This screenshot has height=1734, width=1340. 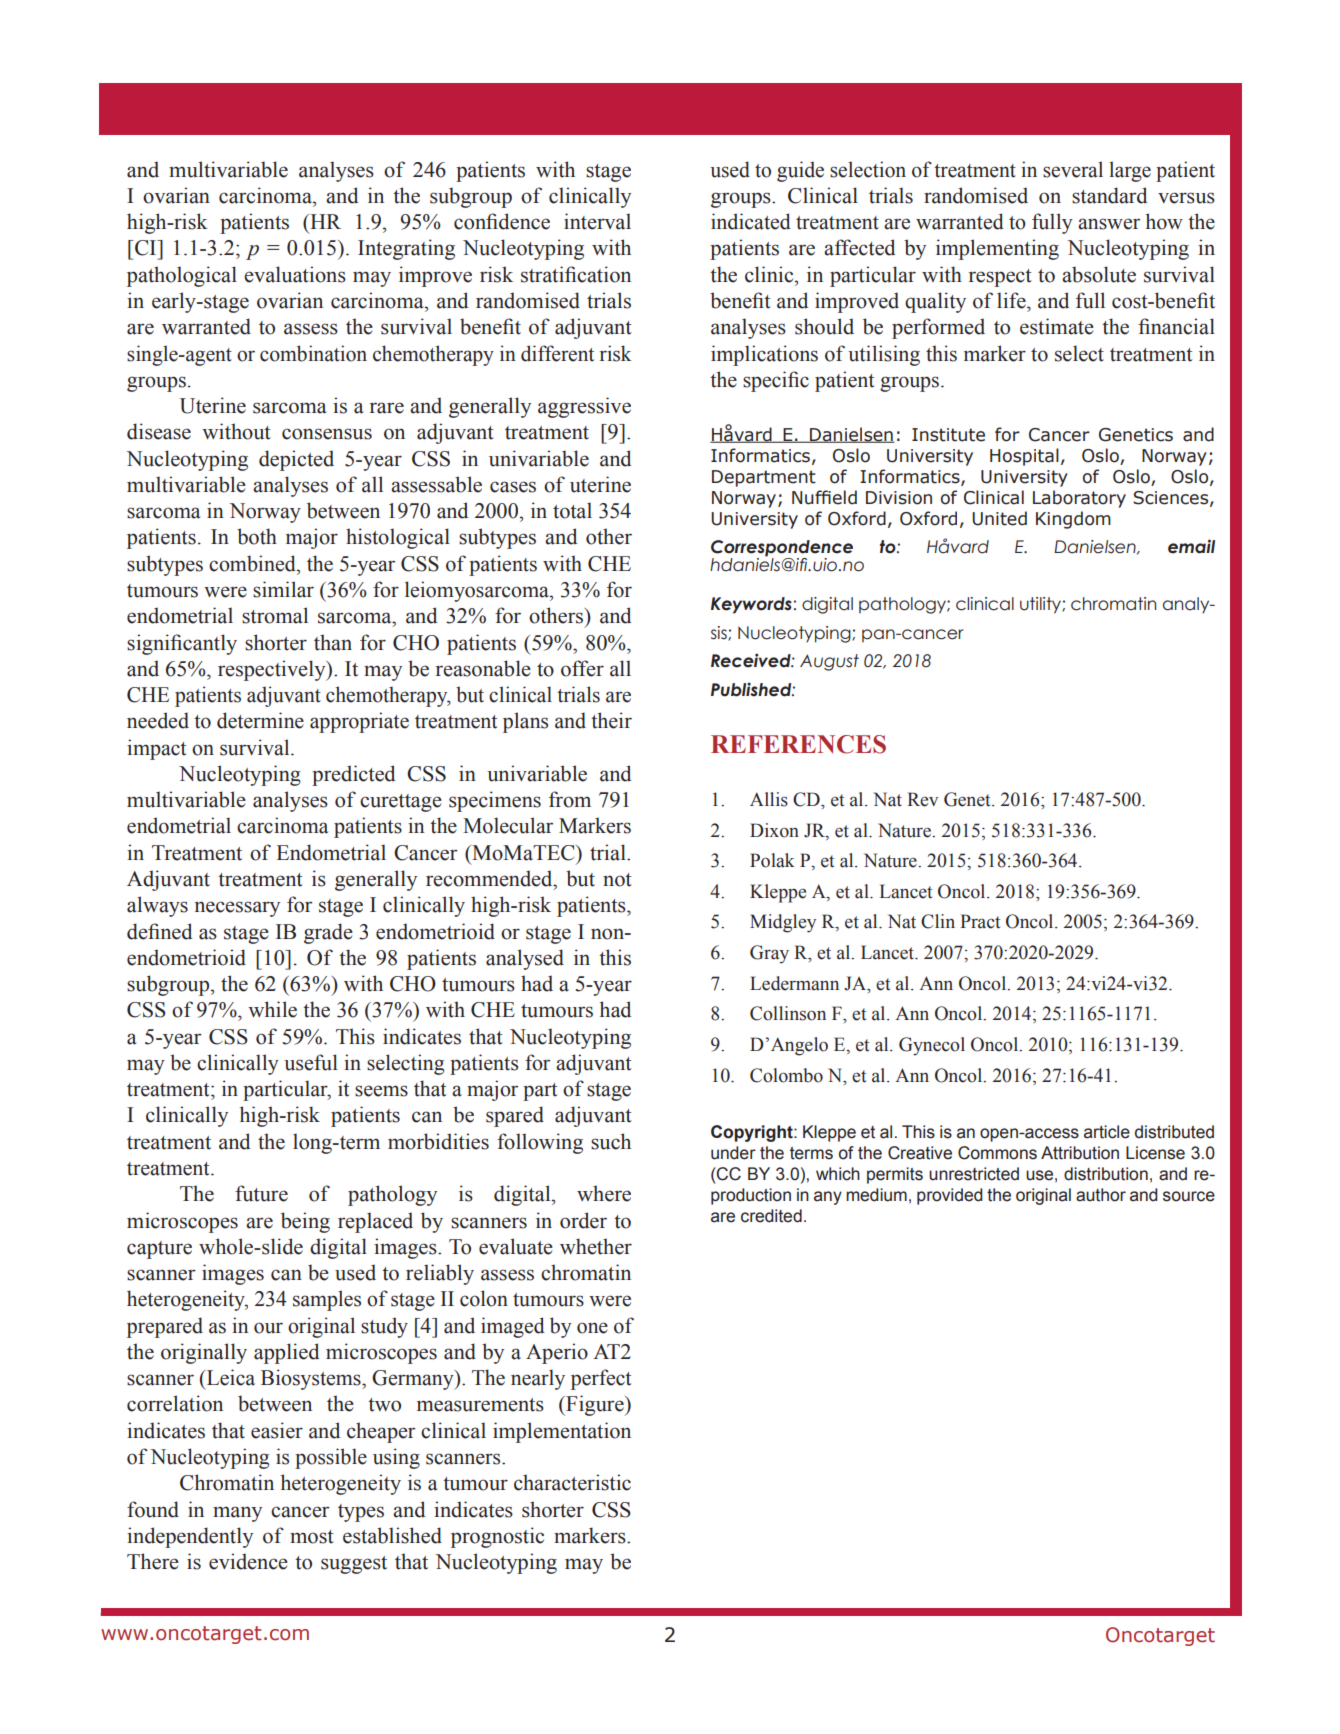 I want to click on Gray, so click(x=769, y=954).
